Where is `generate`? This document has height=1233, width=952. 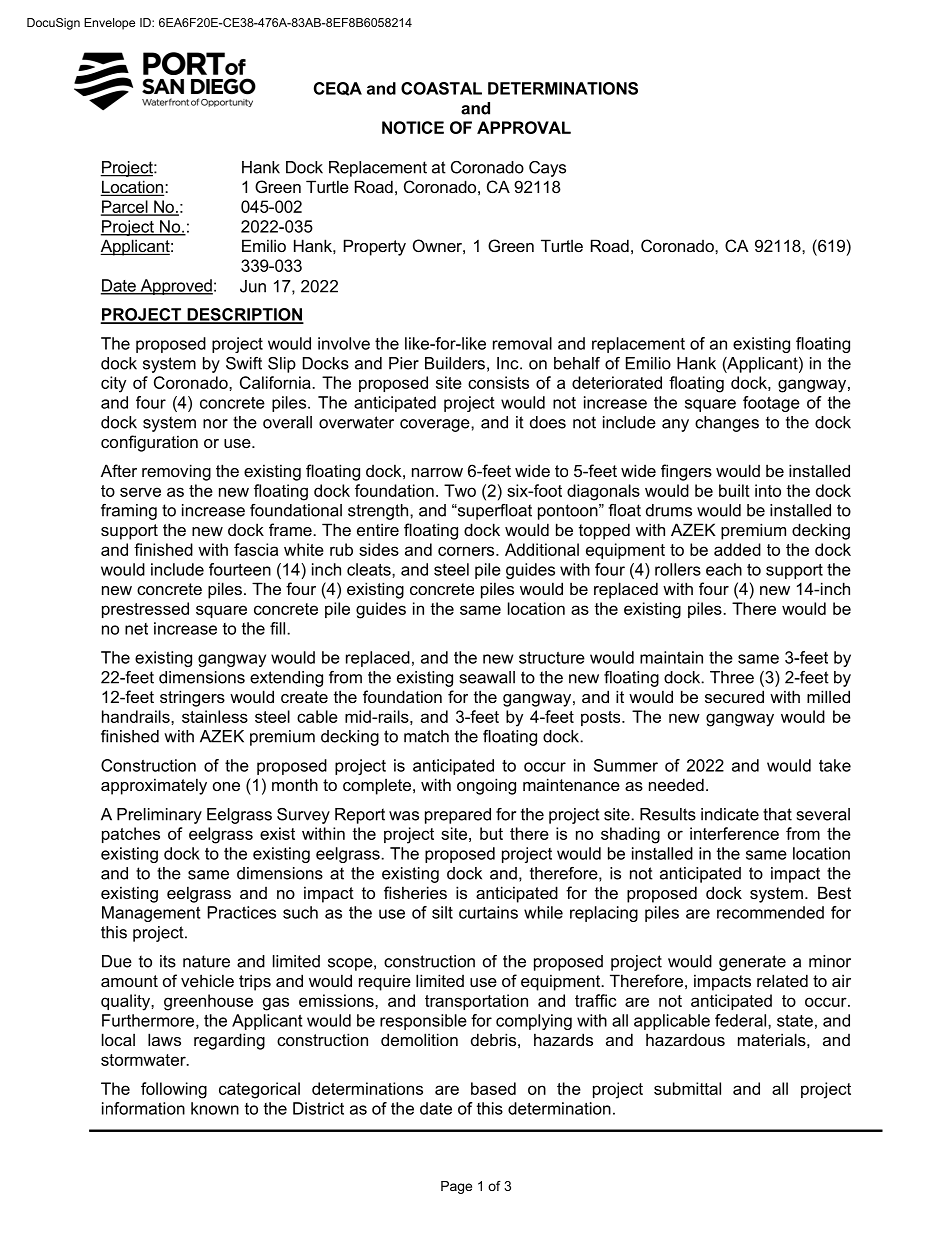 generate is located at coordinates (752, 963).
